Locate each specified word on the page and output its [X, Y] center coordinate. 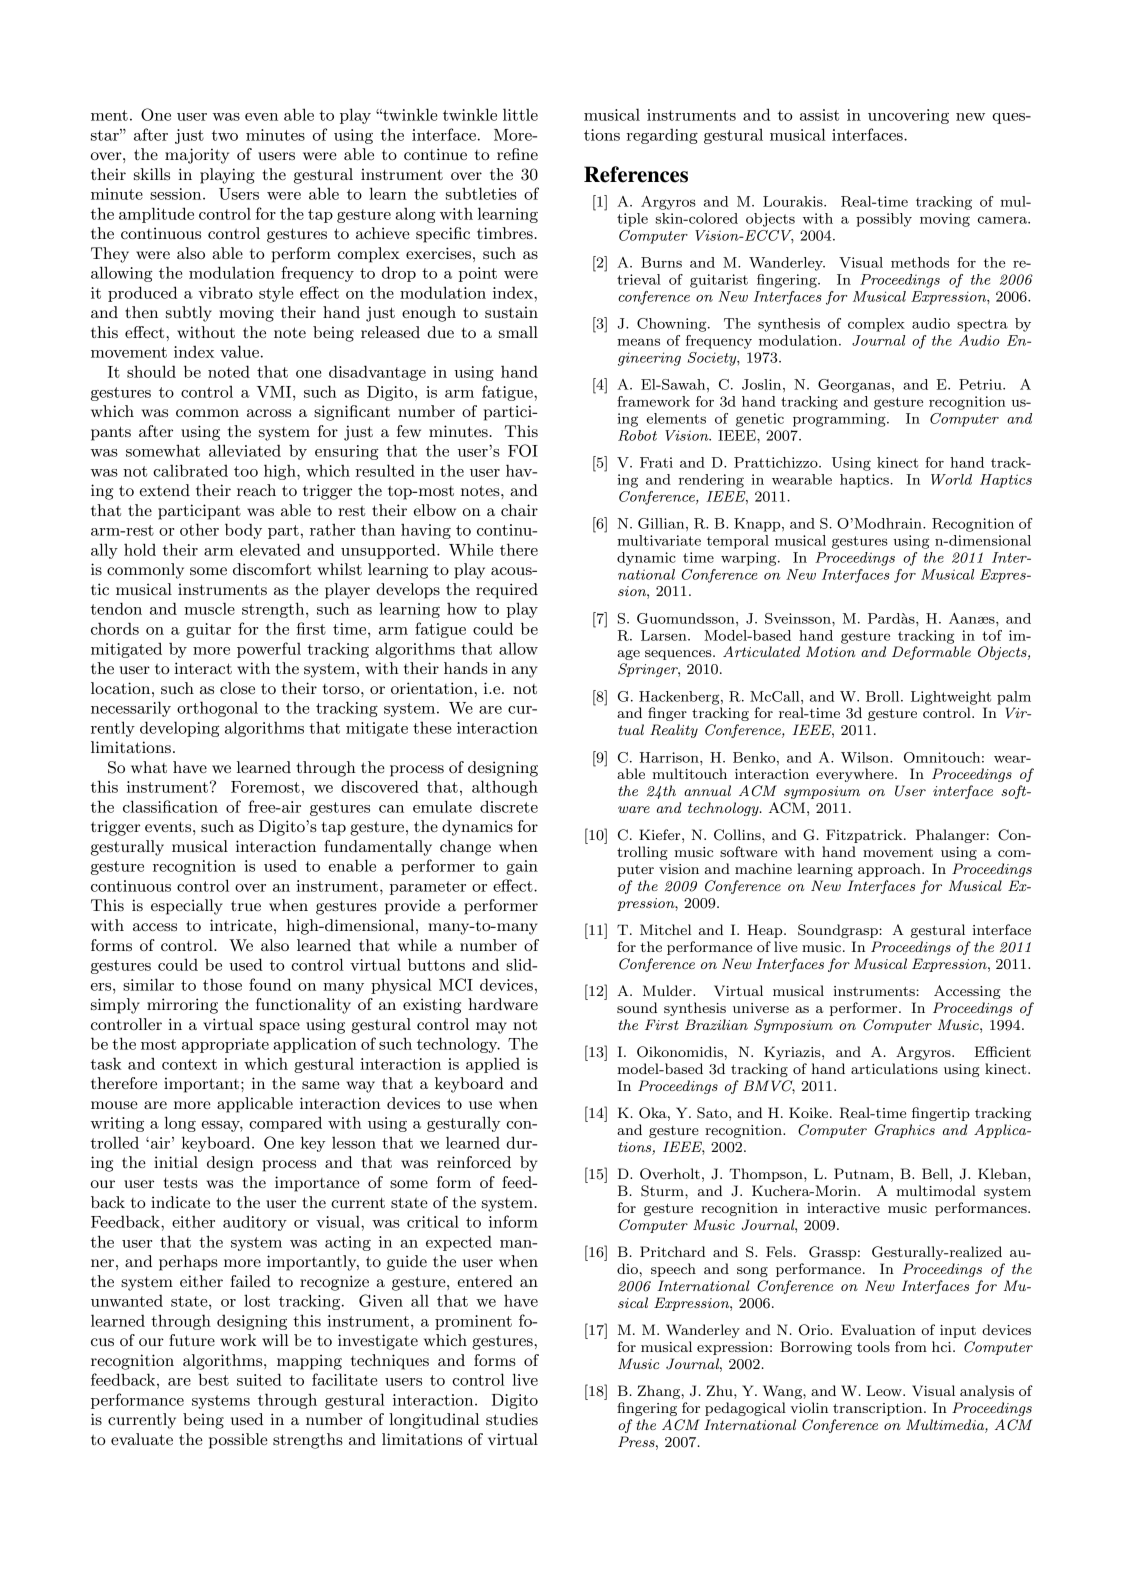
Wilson [866, 757]
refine [517, 154]
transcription [879, 1409]
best [213, 1379]
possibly [884, 220]
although [505, 788]
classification [170, 806]
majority [197, 156]
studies [512, 1419]
